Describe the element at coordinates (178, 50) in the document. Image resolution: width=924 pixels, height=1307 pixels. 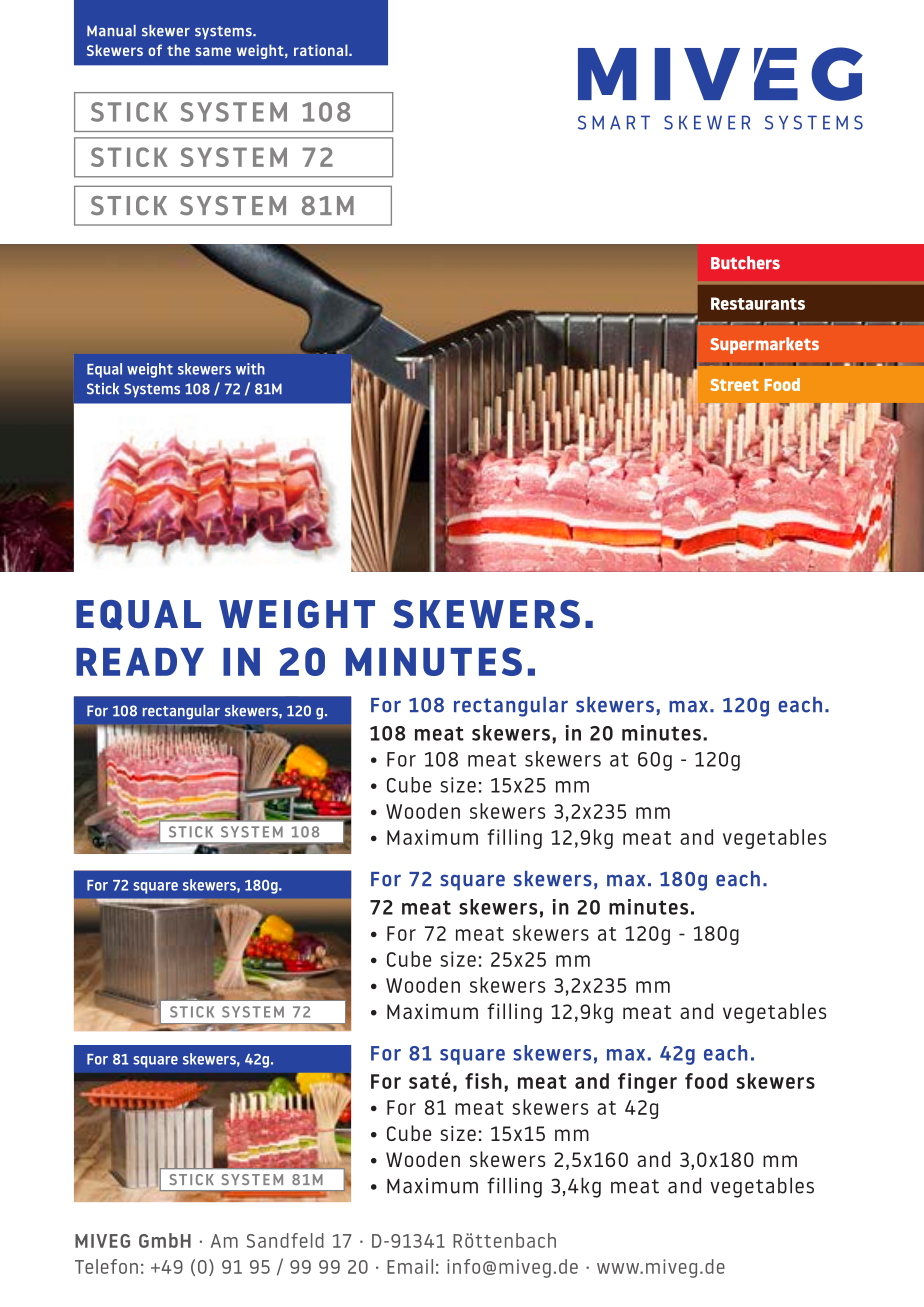
I see `the` at that location.
